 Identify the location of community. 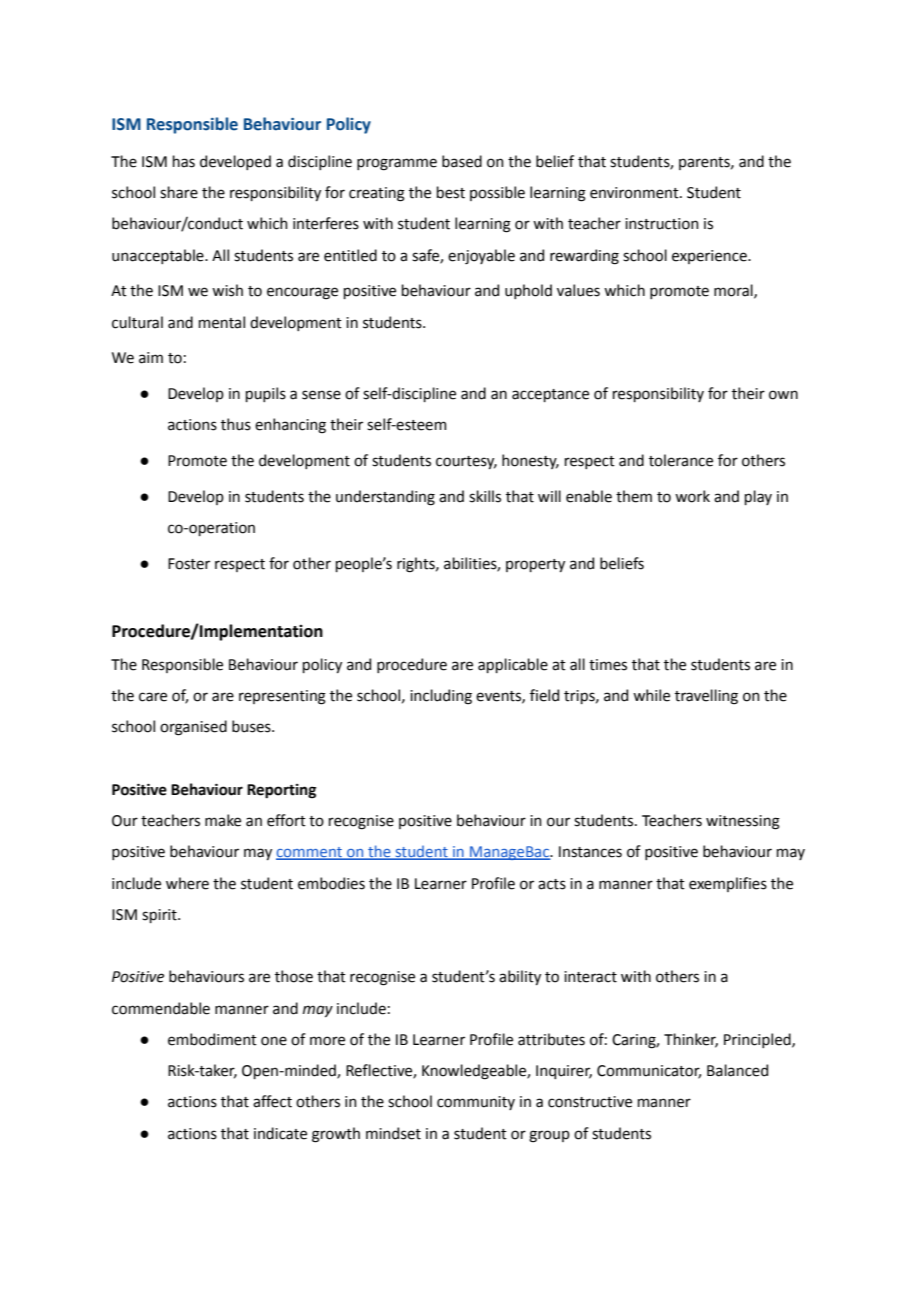
(476, 1103).
